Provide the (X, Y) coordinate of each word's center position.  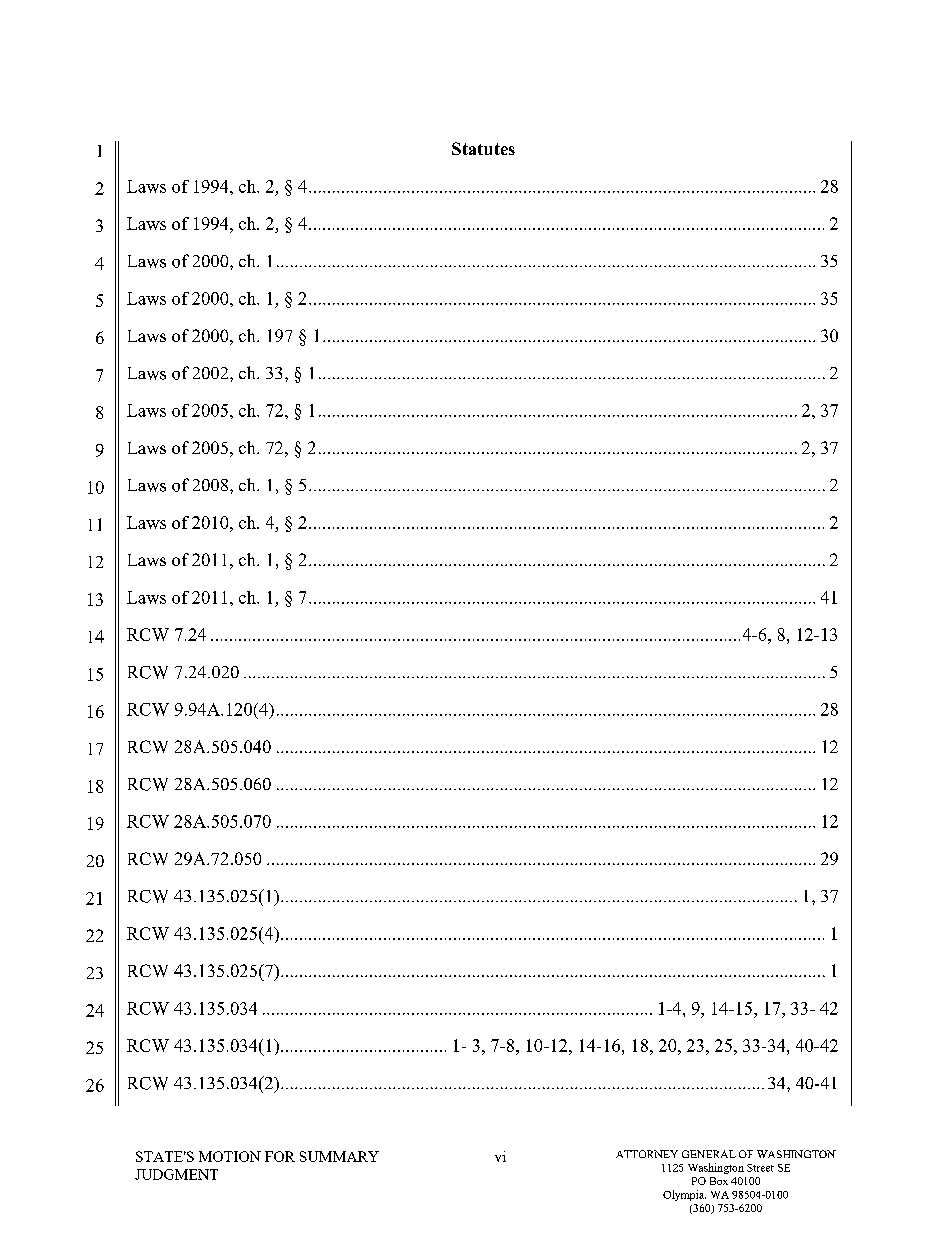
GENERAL (709, 1154)
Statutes (483, 148)
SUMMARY (339, 1156)
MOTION (230, 1156)
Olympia (684, 1195)
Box (719, 1181)
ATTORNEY (647, 1154)
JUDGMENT (176, 1174)
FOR (280, 1156)
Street (760, 1168)
